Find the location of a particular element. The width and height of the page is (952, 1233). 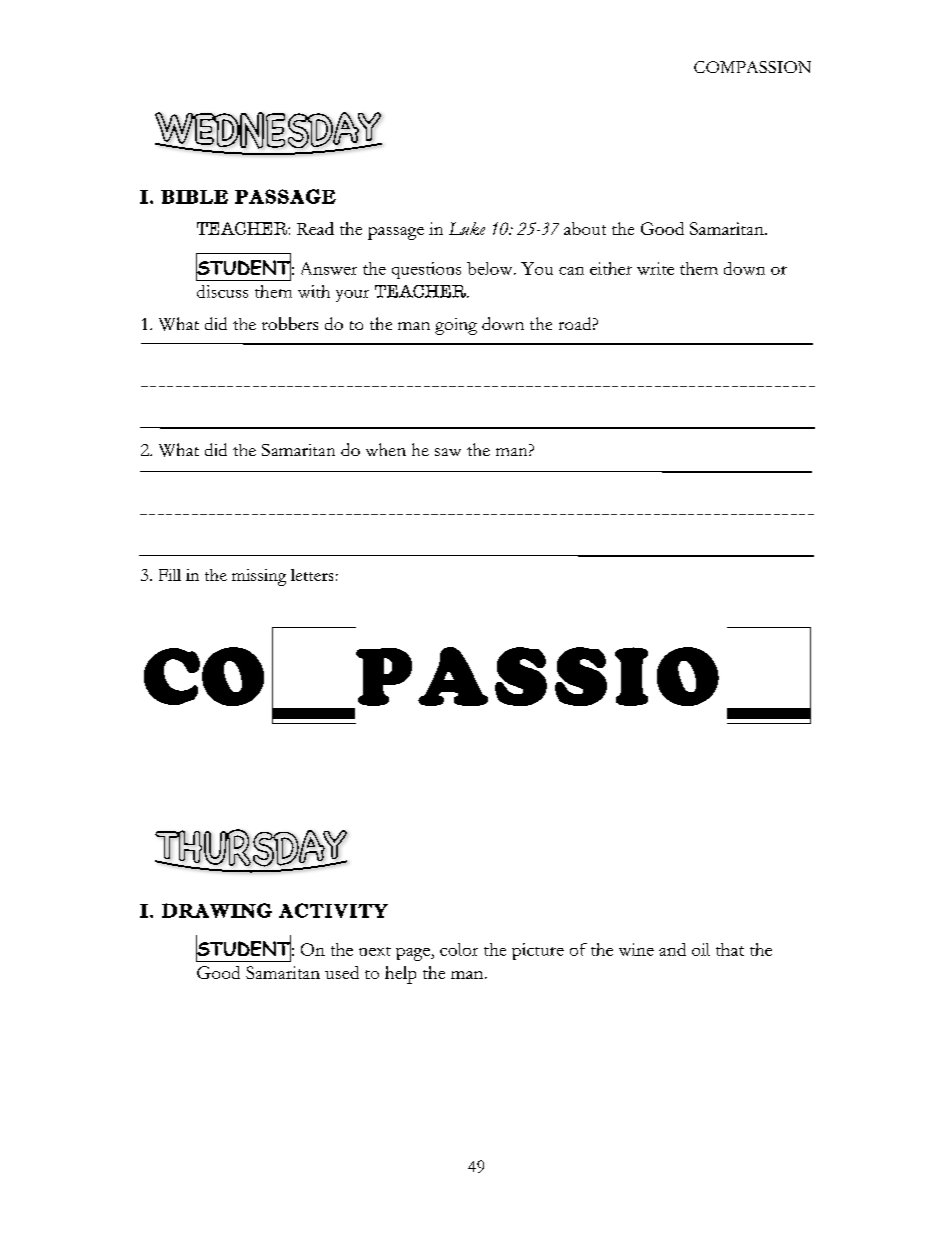

write is located at coordinates (655, 268).
